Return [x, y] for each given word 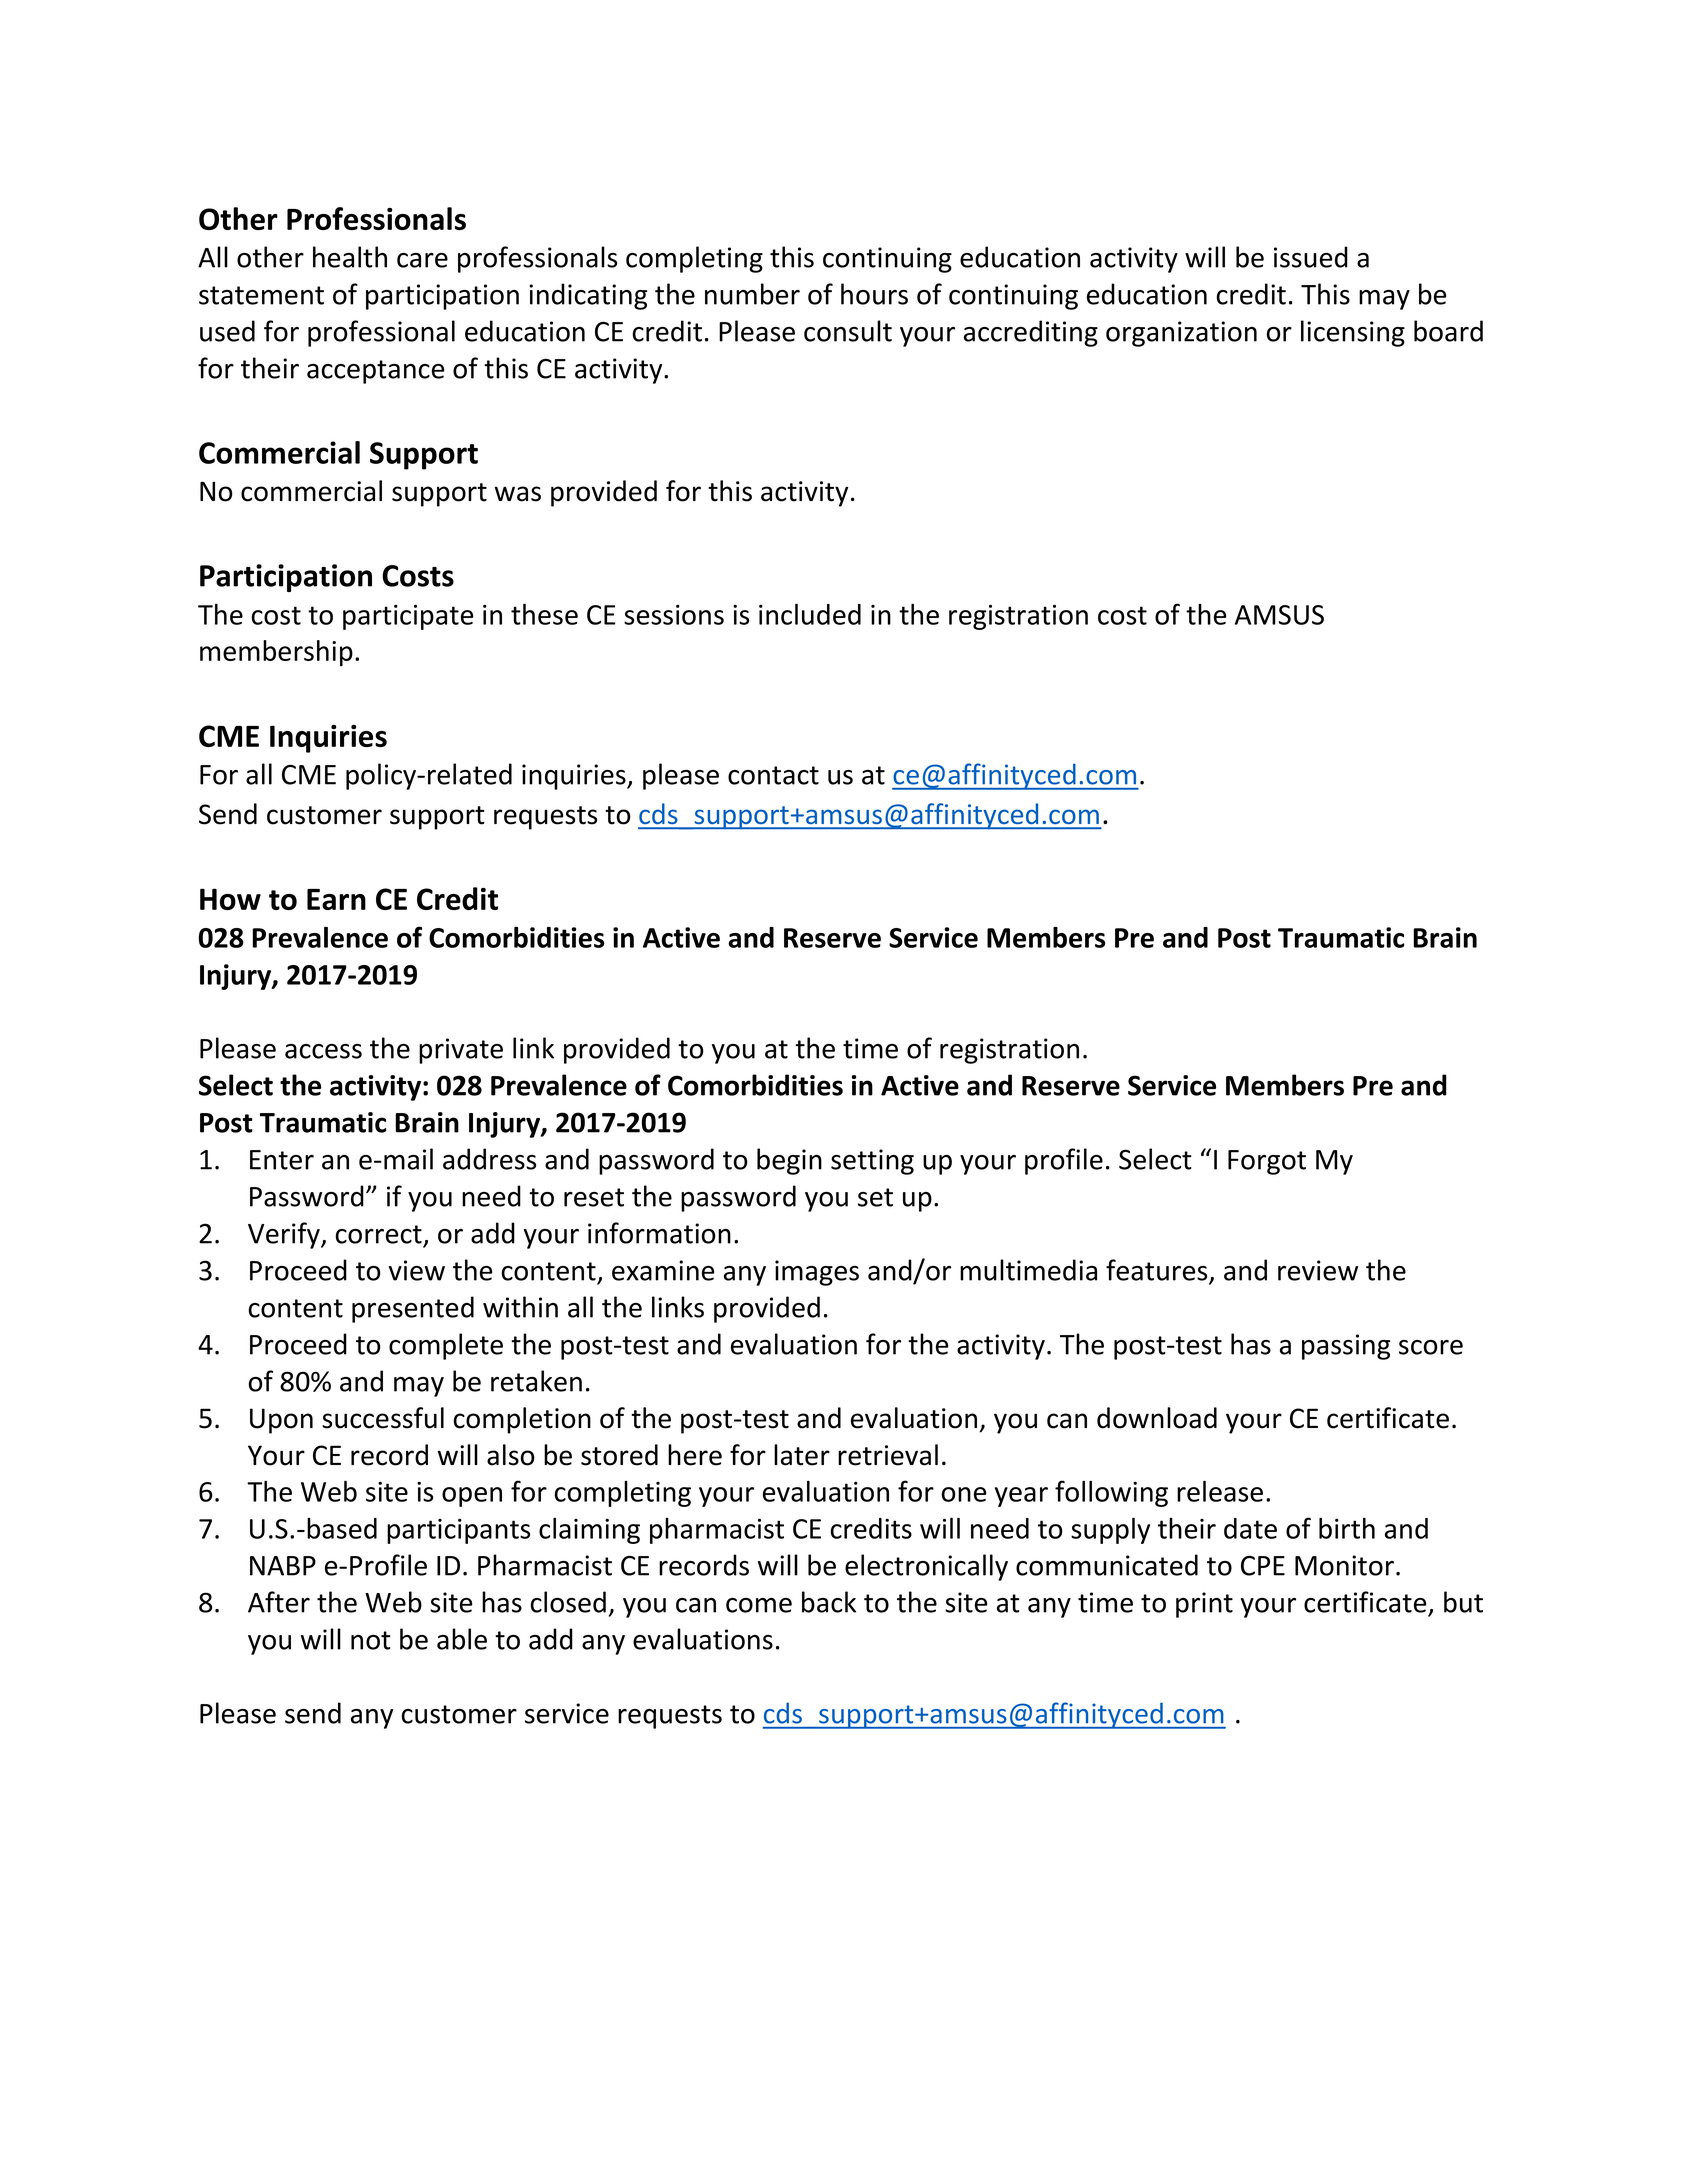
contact [773, 775]
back [829, 1602]
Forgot [1267, 1162]
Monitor [1344, 1565]
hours [874, 294]
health [350, 257]
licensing [1353, 333]
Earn [336, 899]
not [371, 1640]
